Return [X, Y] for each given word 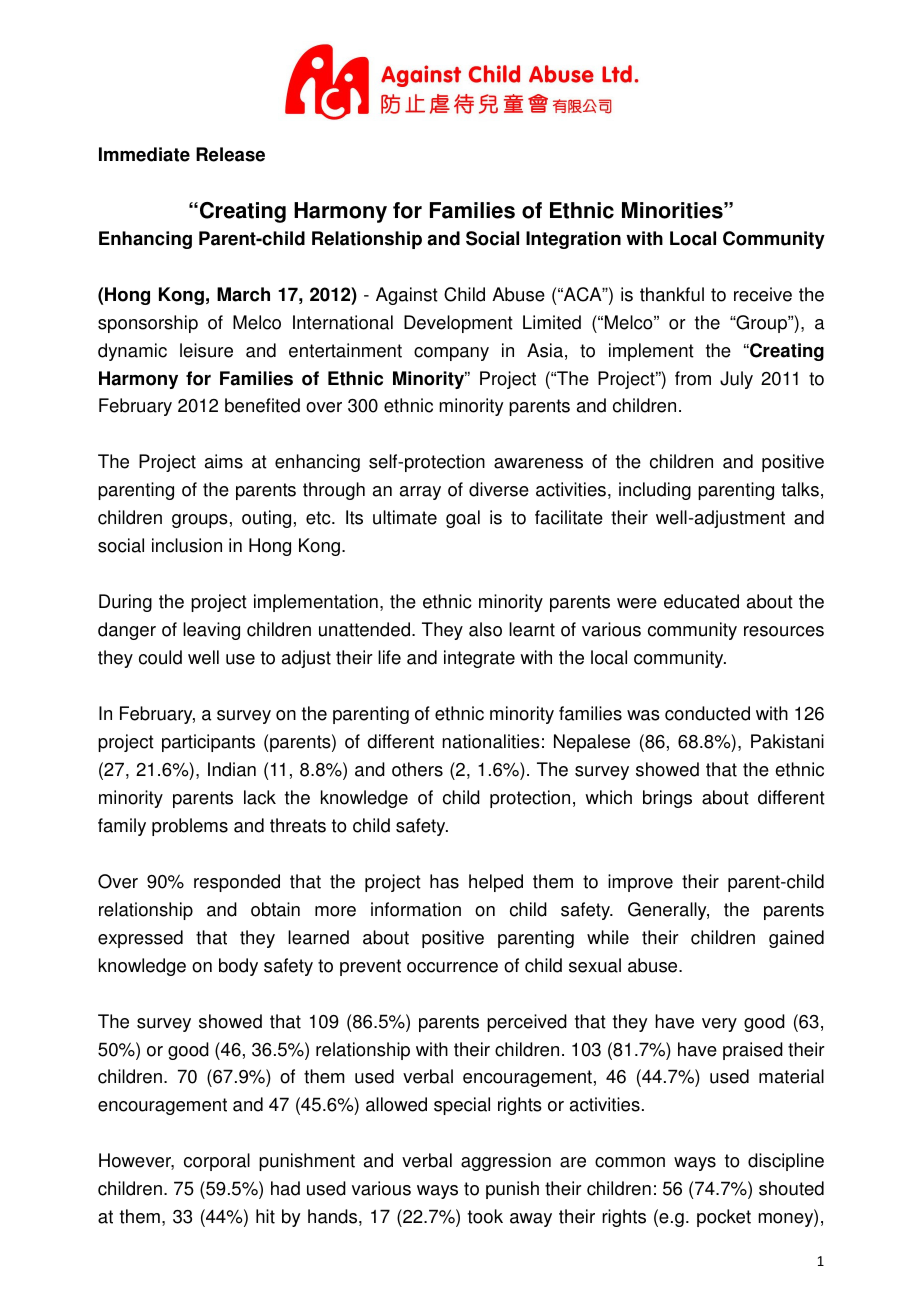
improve [640, 883]
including [655, 491]
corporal [217, 1162]
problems [190, 827]
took [485, 1216]
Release [230, 154]
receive [763, 294]
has [444, 881]
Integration [573, 240]
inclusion [187, 545]
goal [463, 519]
